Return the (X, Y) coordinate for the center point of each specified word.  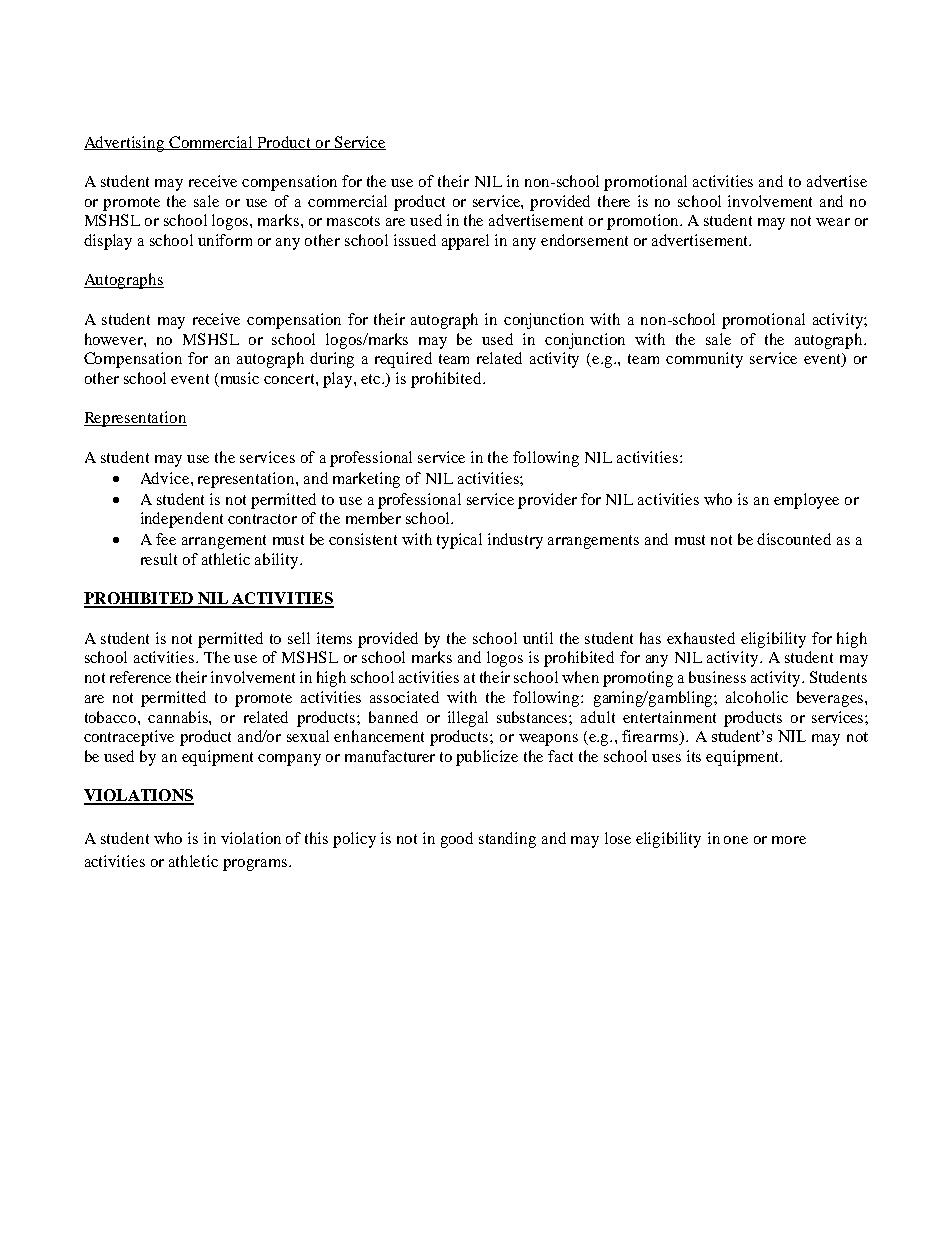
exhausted (701, 638)
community (704, 360)
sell (299, 638)
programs (256, 865)
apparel (465, 242)
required (403, 360)
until (538, 638)
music (238, 379)
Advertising (125, 144)
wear (833, 222)
